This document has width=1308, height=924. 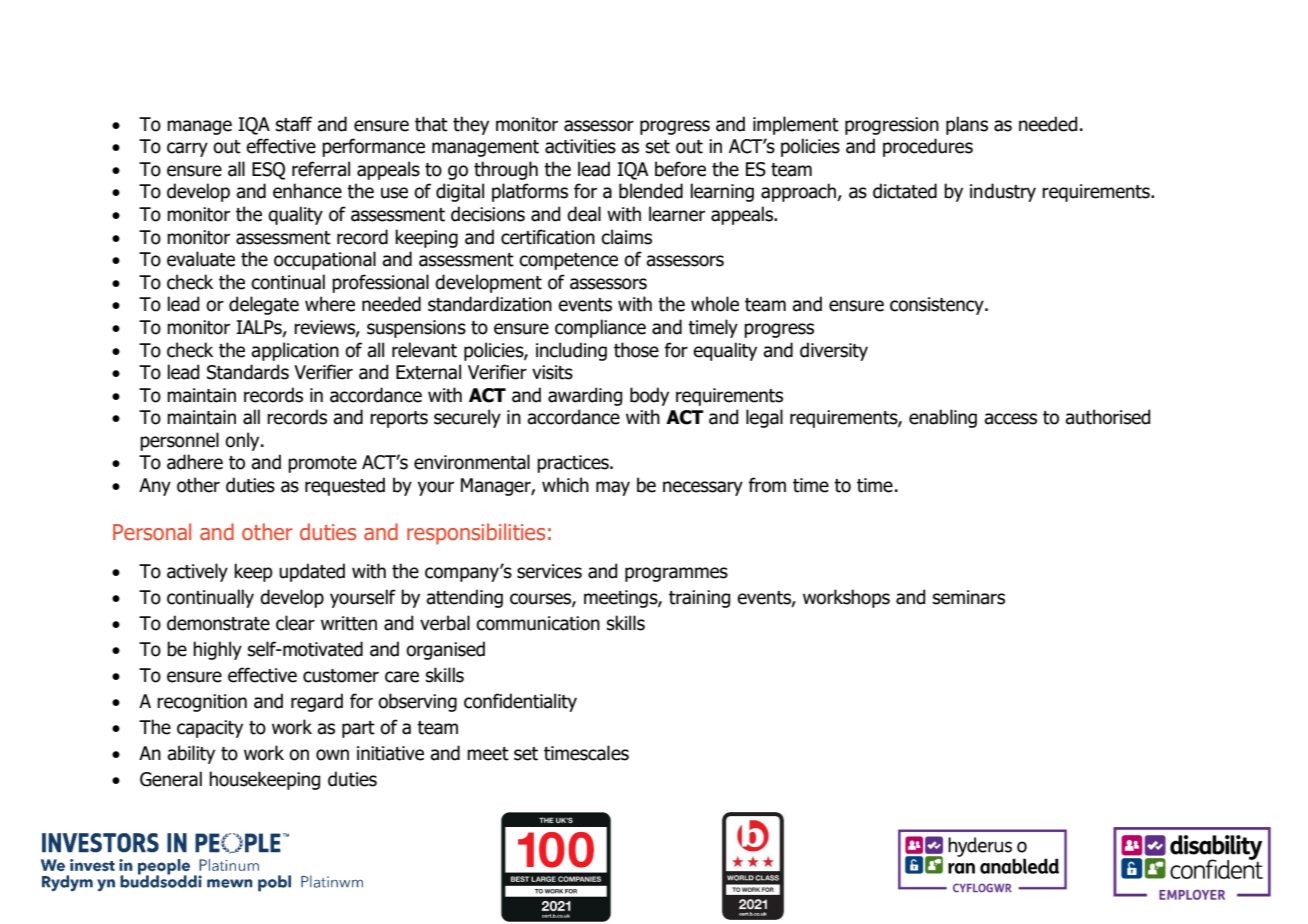 What do you see at coordinates (580, 146) in the document?
I see `activities` at bounding box center [580, 146].
